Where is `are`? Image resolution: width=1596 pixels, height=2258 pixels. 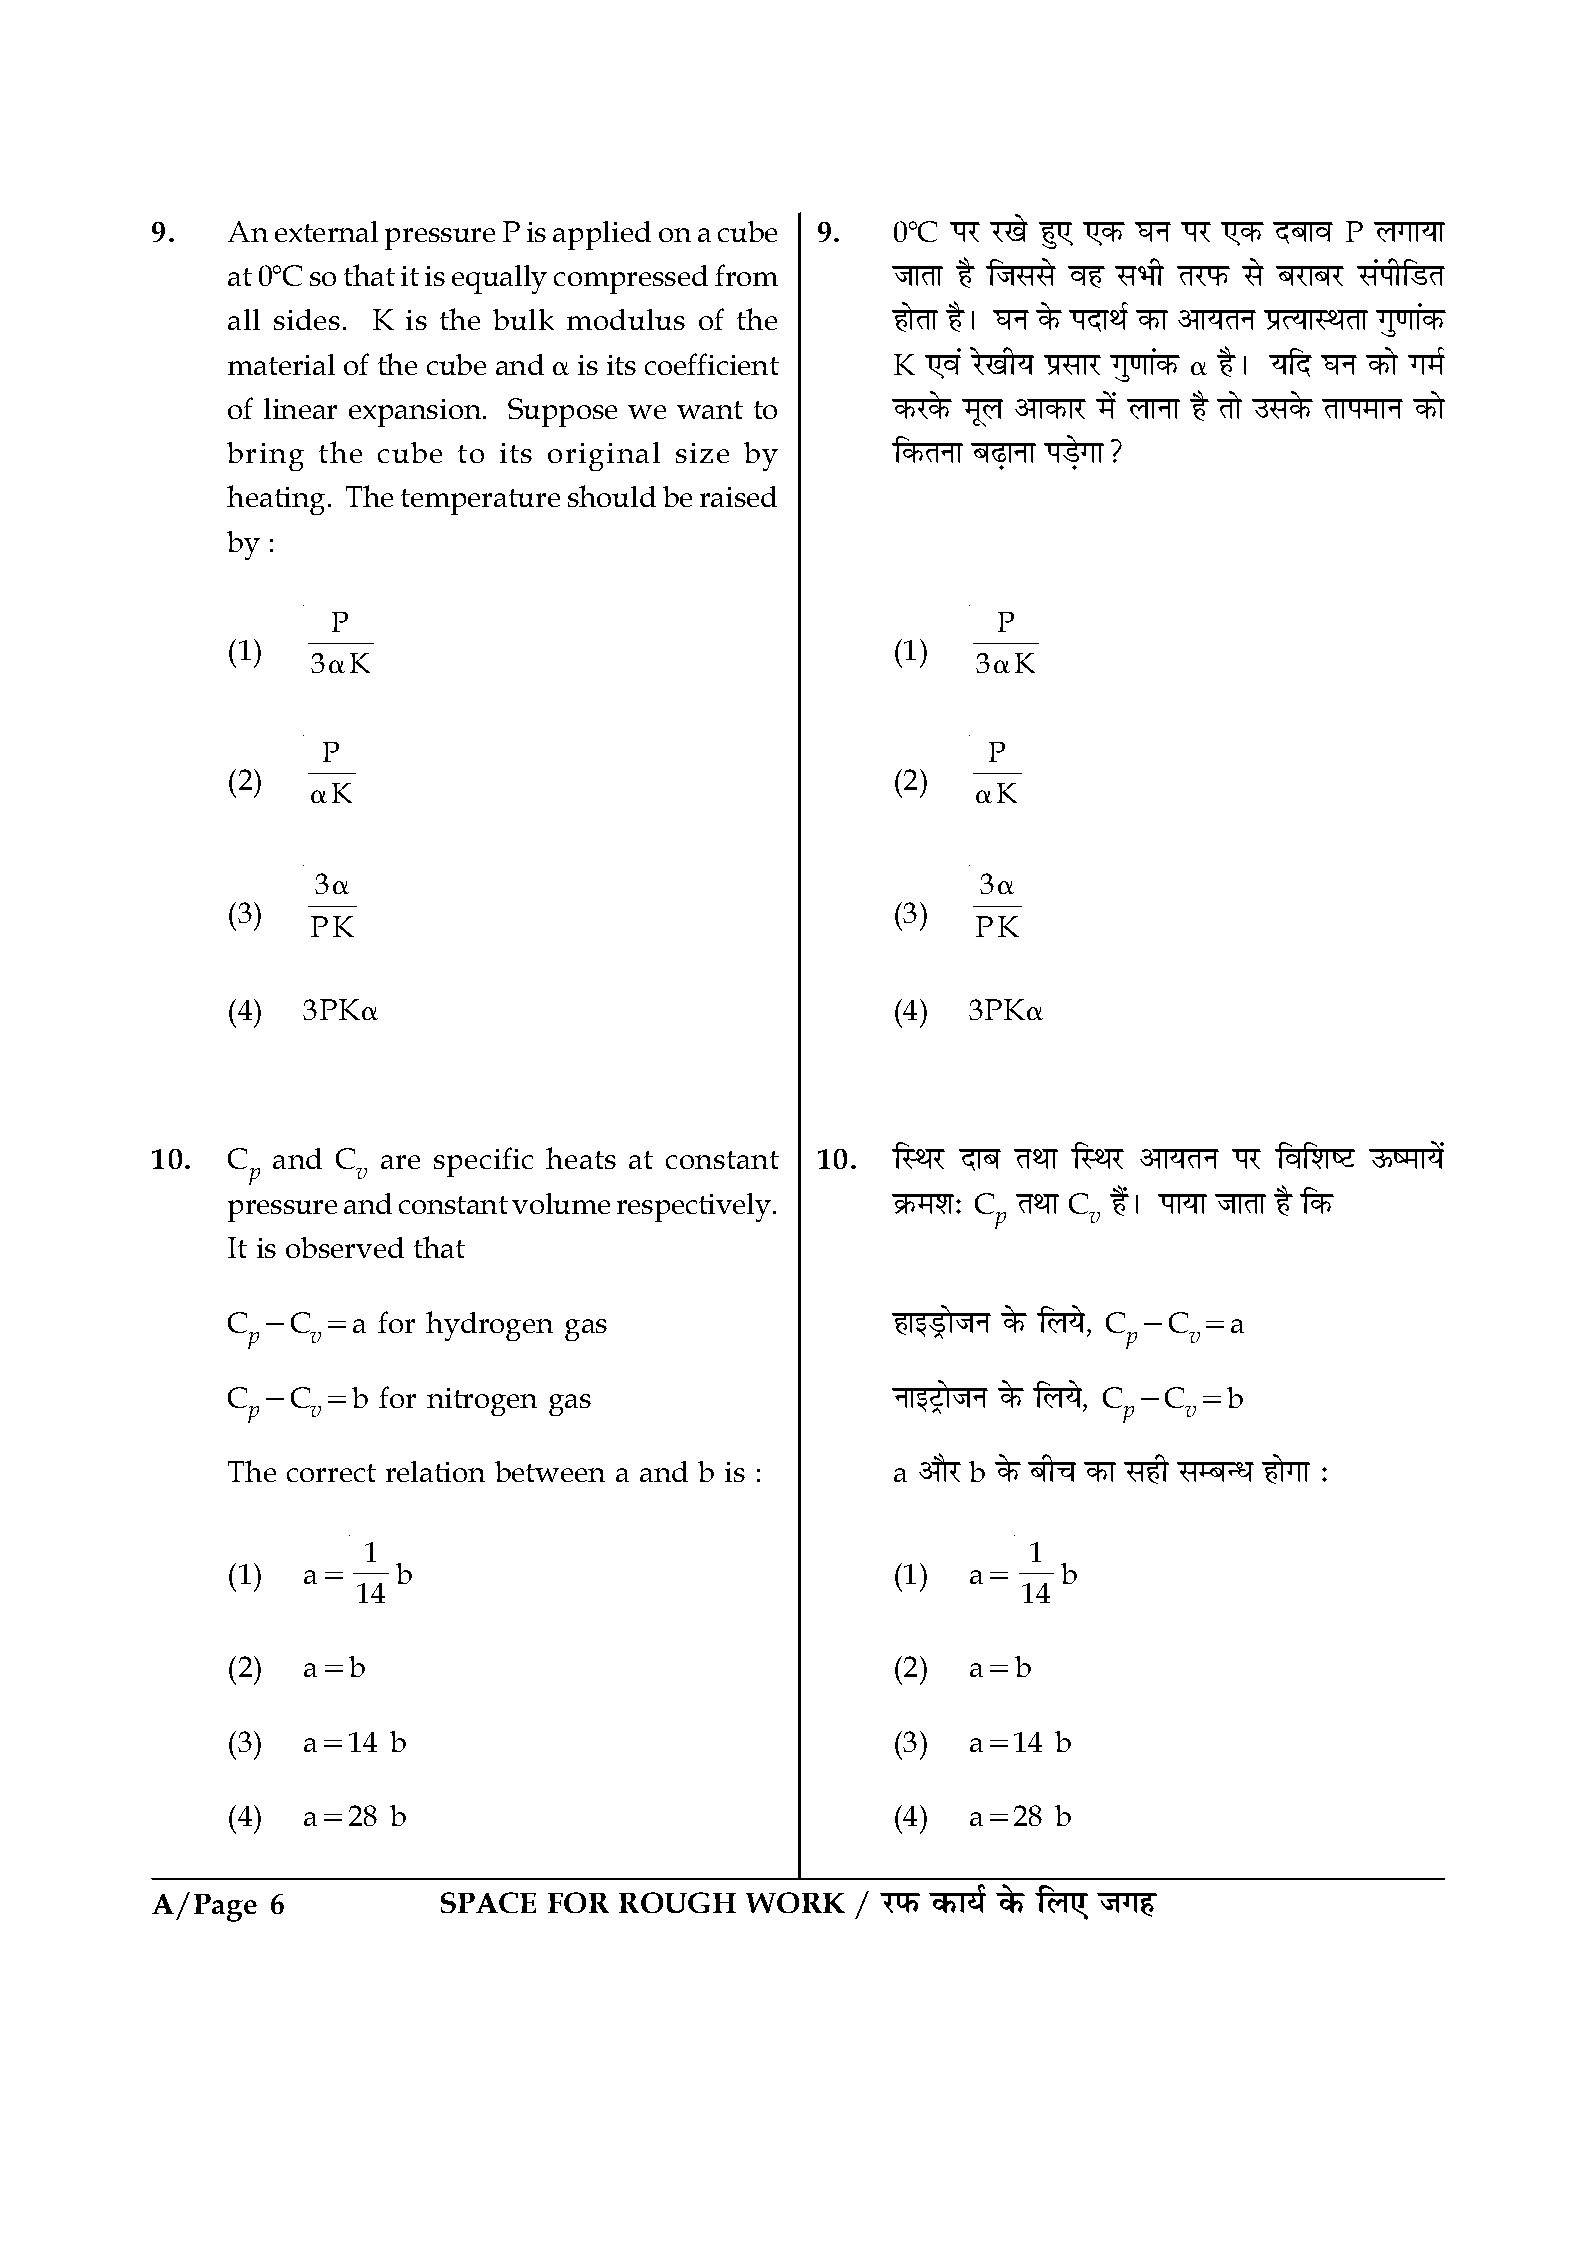 are is located at coordinates (400, 1162).
